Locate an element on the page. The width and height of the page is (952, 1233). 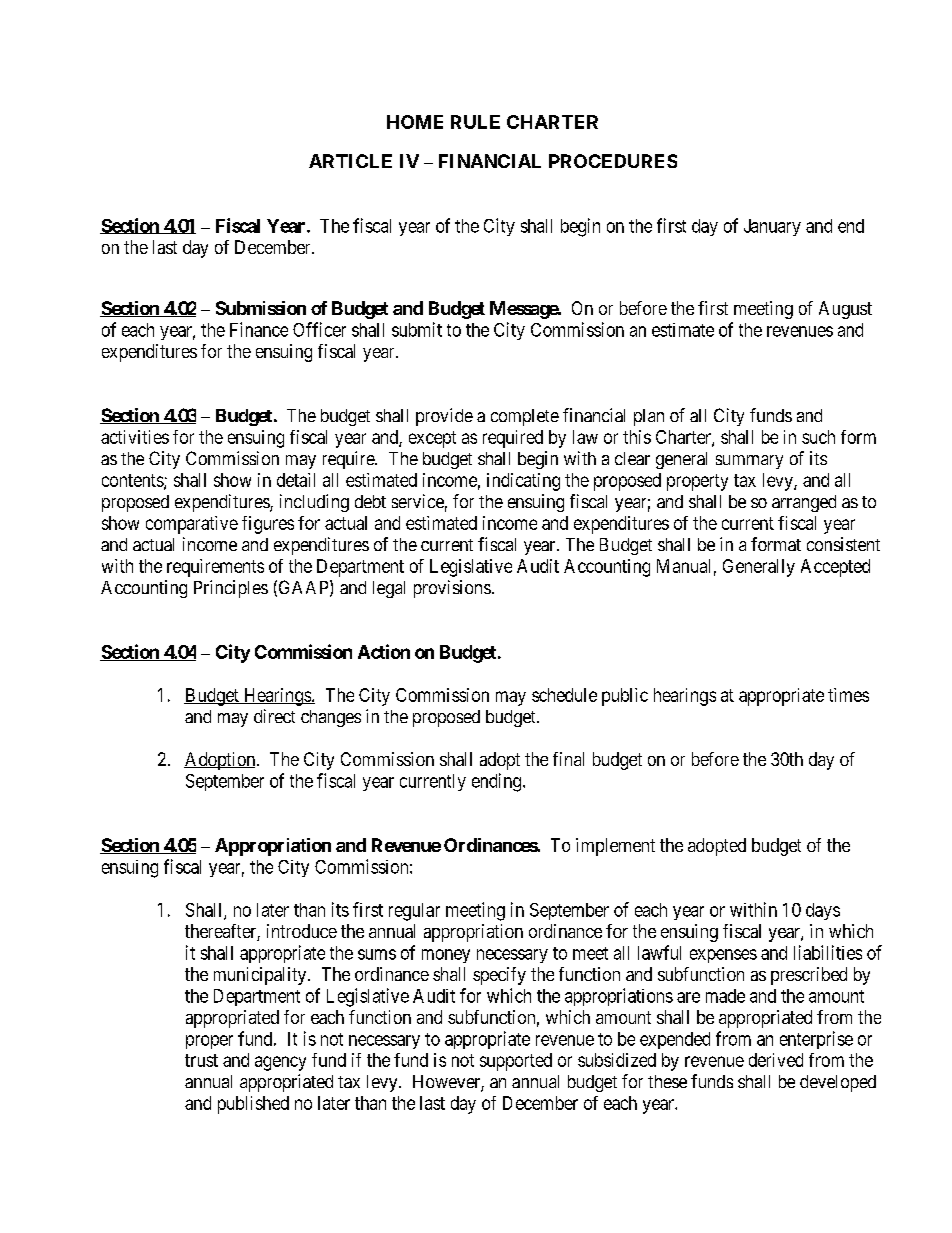
Finance is located at coordinates (259, 329).
